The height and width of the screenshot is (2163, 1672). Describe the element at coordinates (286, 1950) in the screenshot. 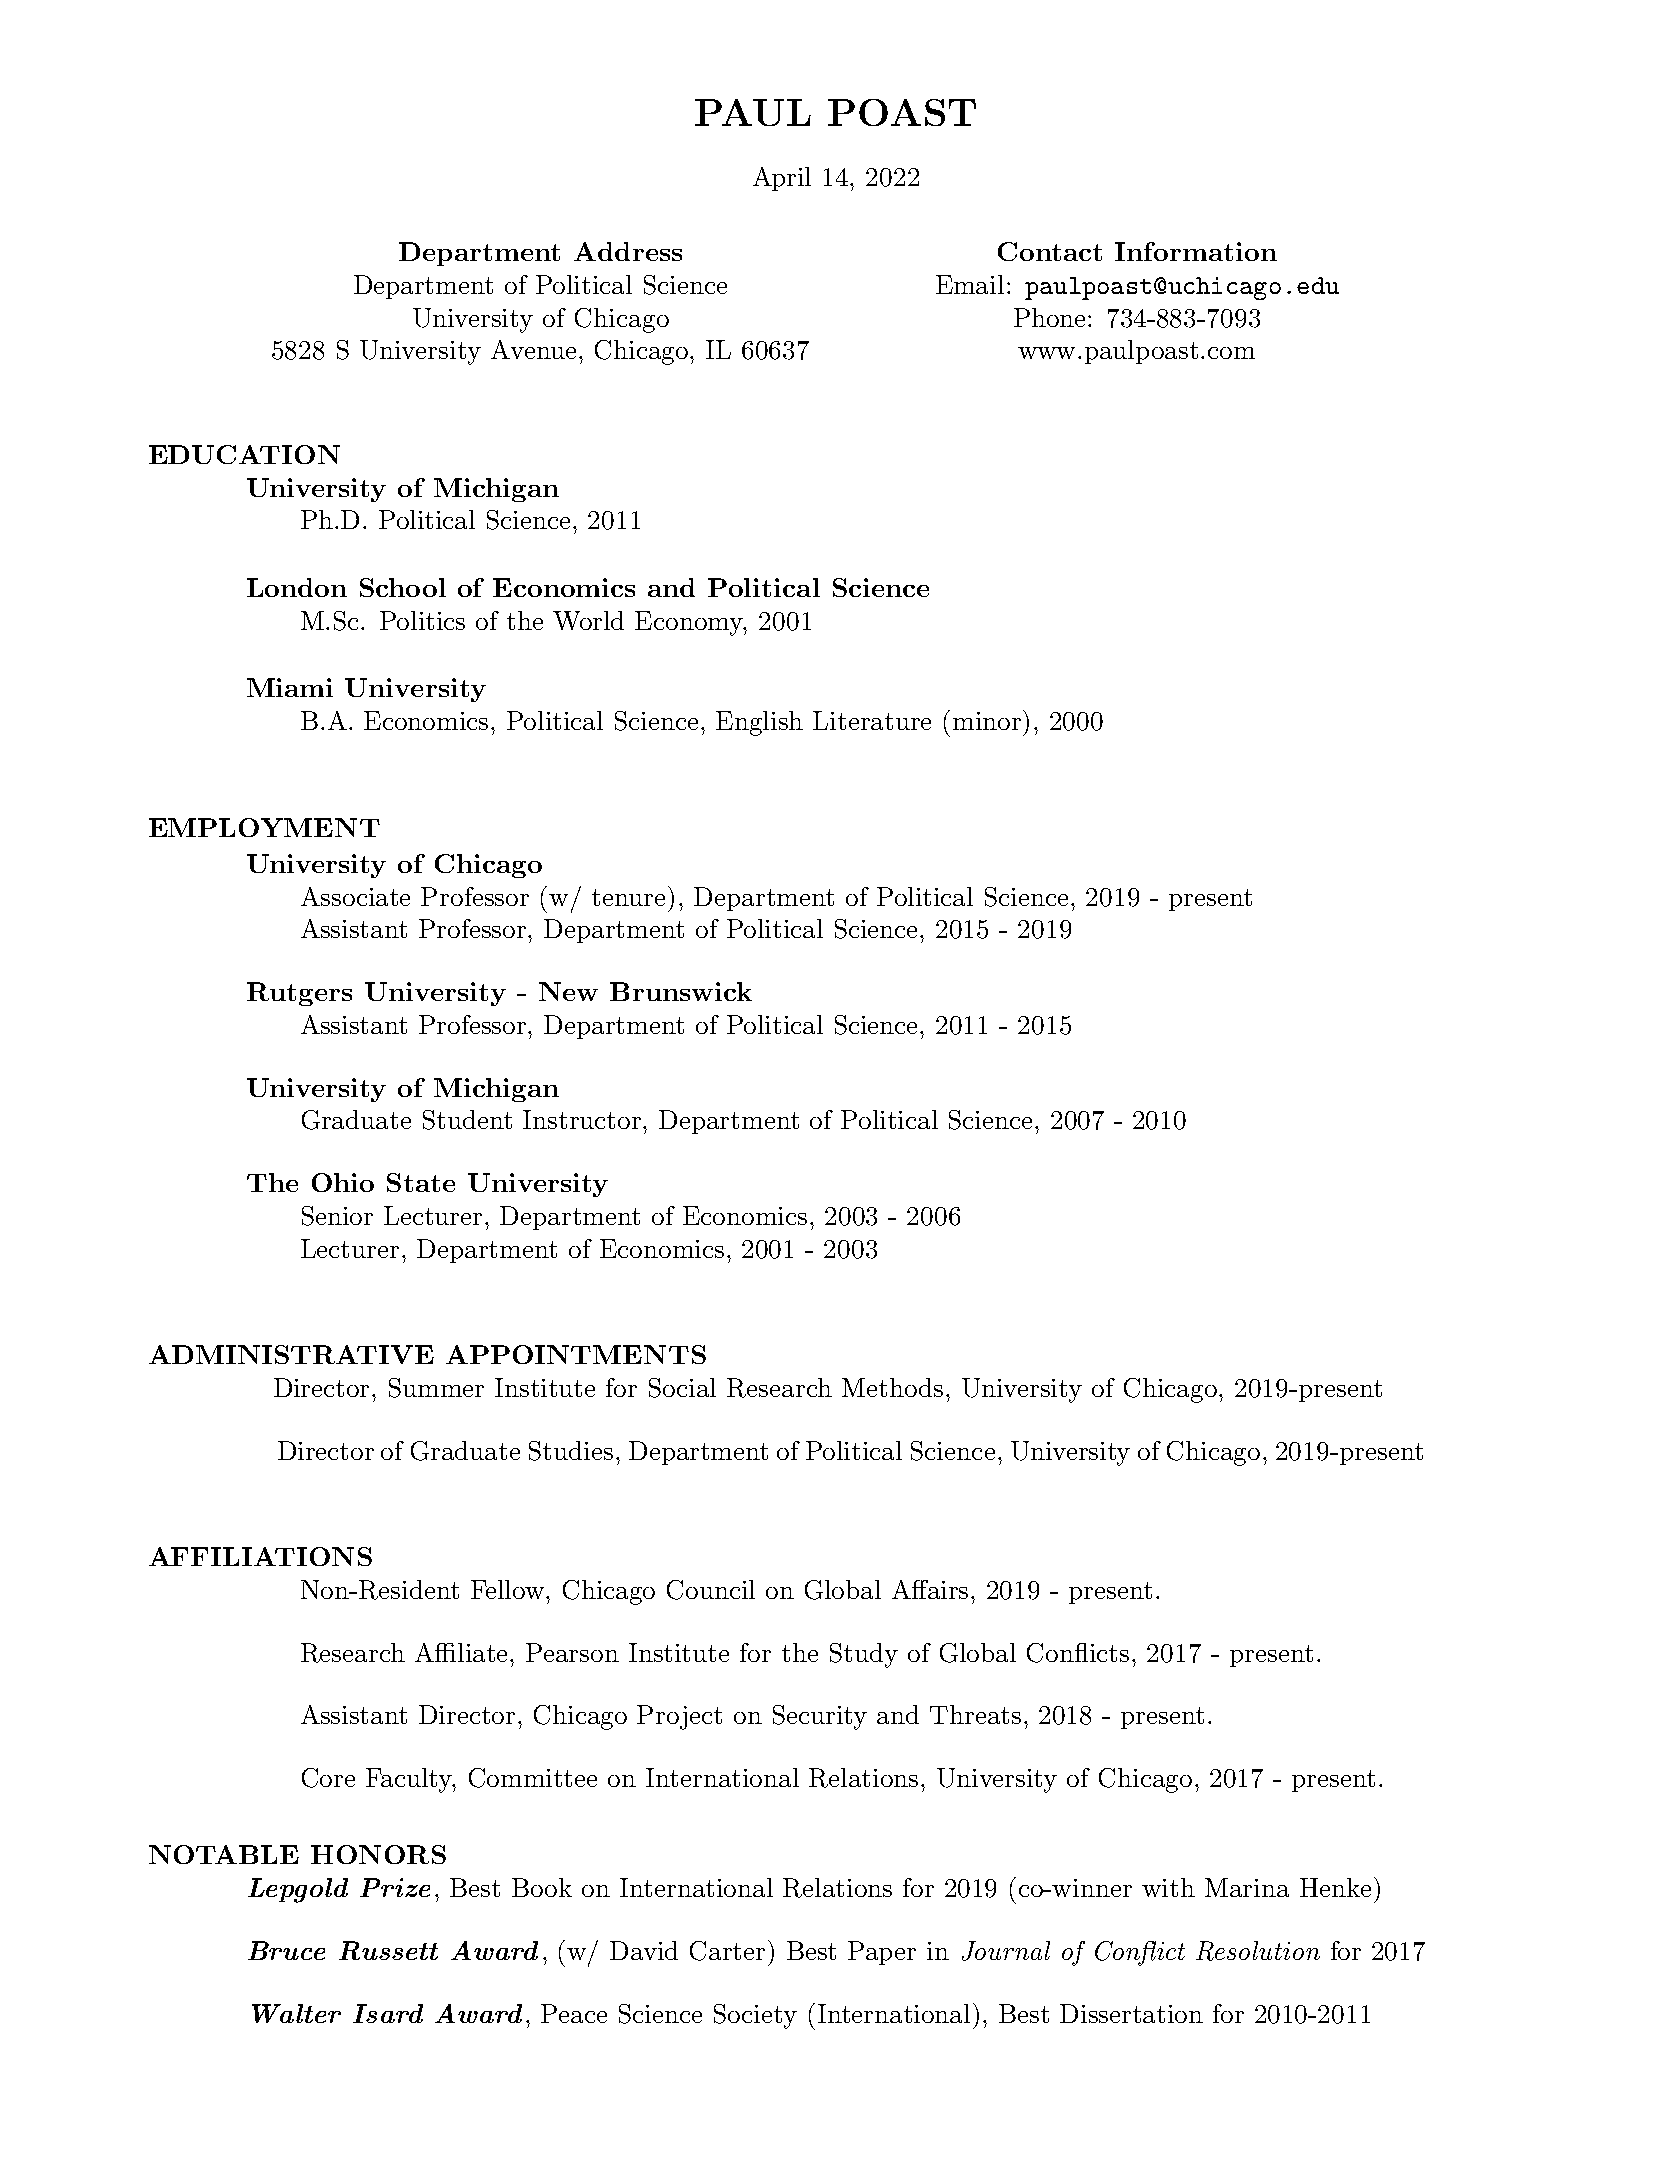

I see `Bruce` at that location.
